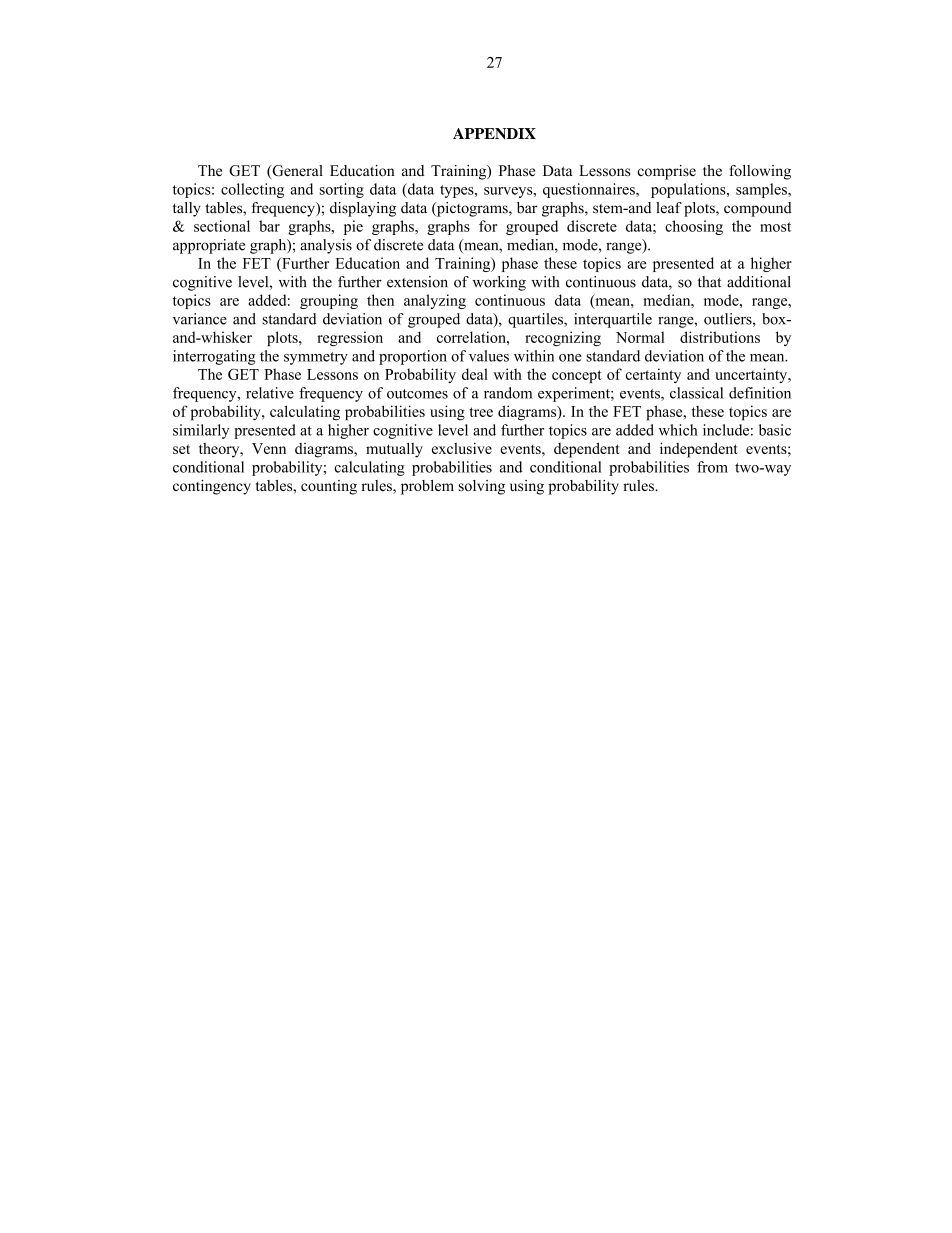  What do you see at coordinates (666, 172) in the page?
I see `comprise` at bounding box center [666, 172].
